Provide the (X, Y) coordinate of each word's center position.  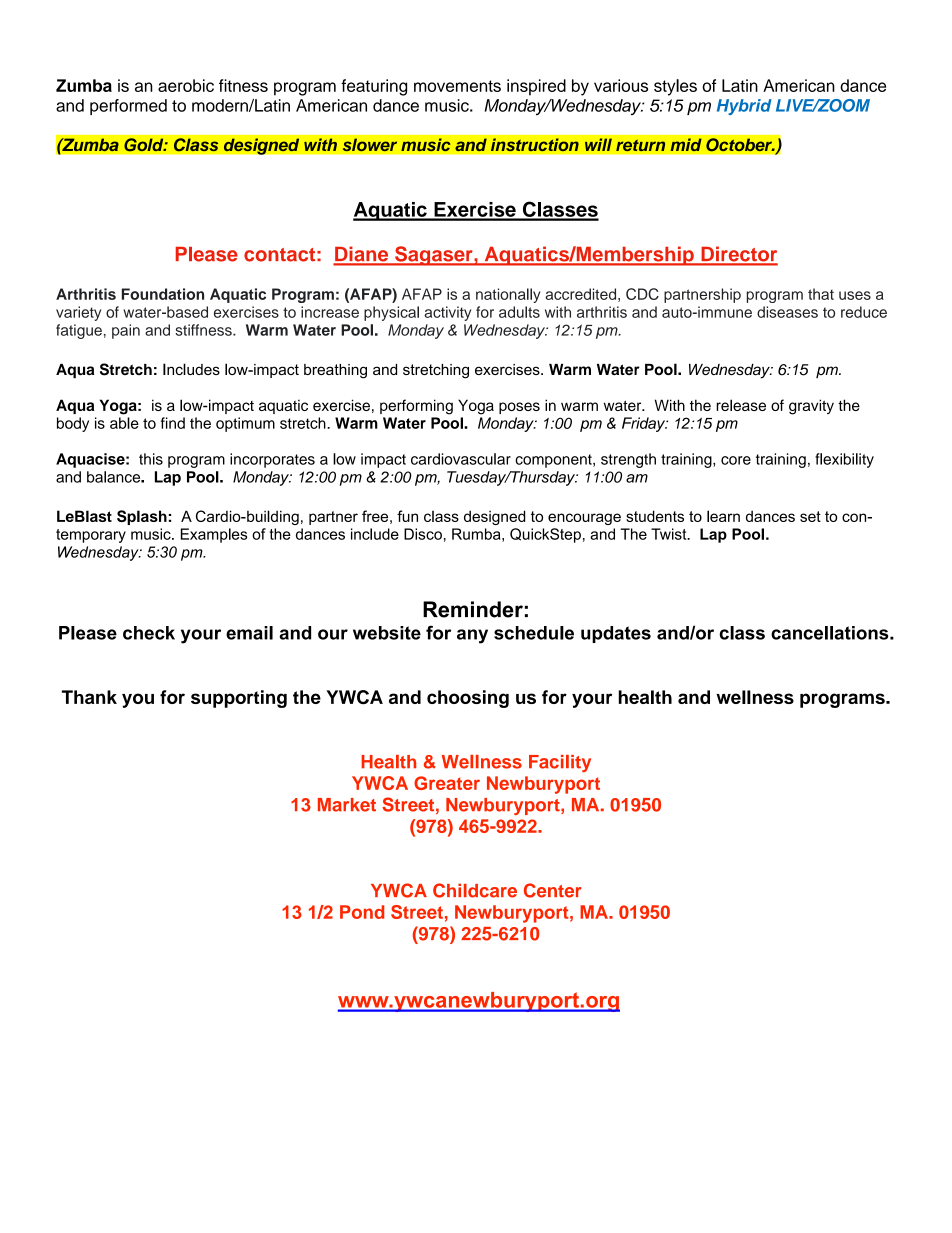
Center (553, 890)
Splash (142, 517)
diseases (787, 312)
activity (447, 313)
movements (457, 86)
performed (128, 107)
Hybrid (744, 107)
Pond (362, 912)
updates (616, 634)
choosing (468, 699)
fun (407, 516)
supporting (239, 699)
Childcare (475, 890)
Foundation (163, 294)
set (810, 516)
